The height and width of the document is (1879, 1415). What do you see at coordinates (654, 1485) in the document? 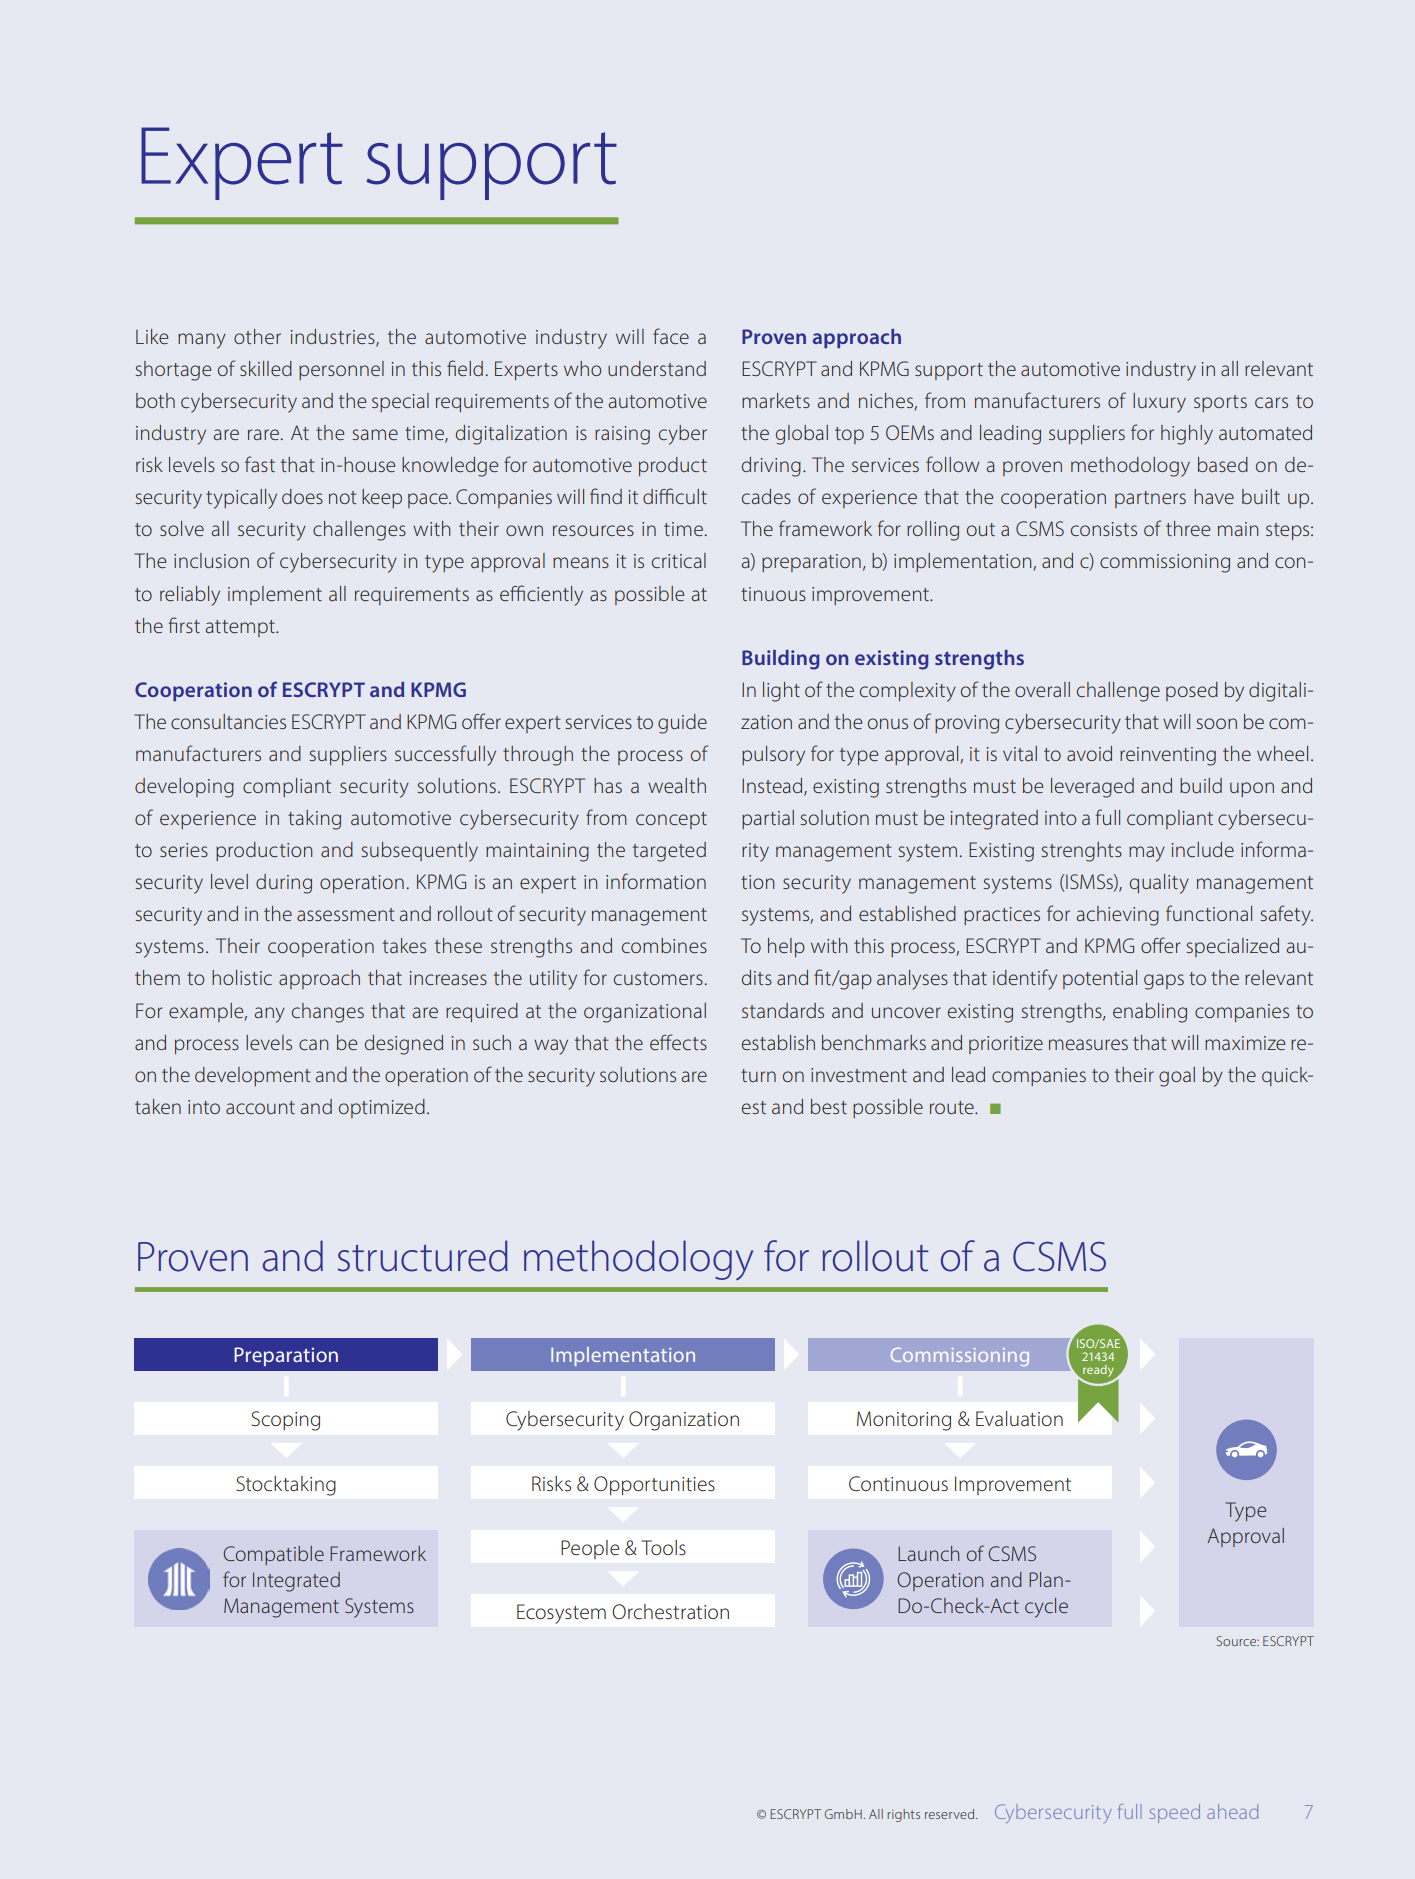
I see `Opportunities` at bounding box center [654, 1485].
